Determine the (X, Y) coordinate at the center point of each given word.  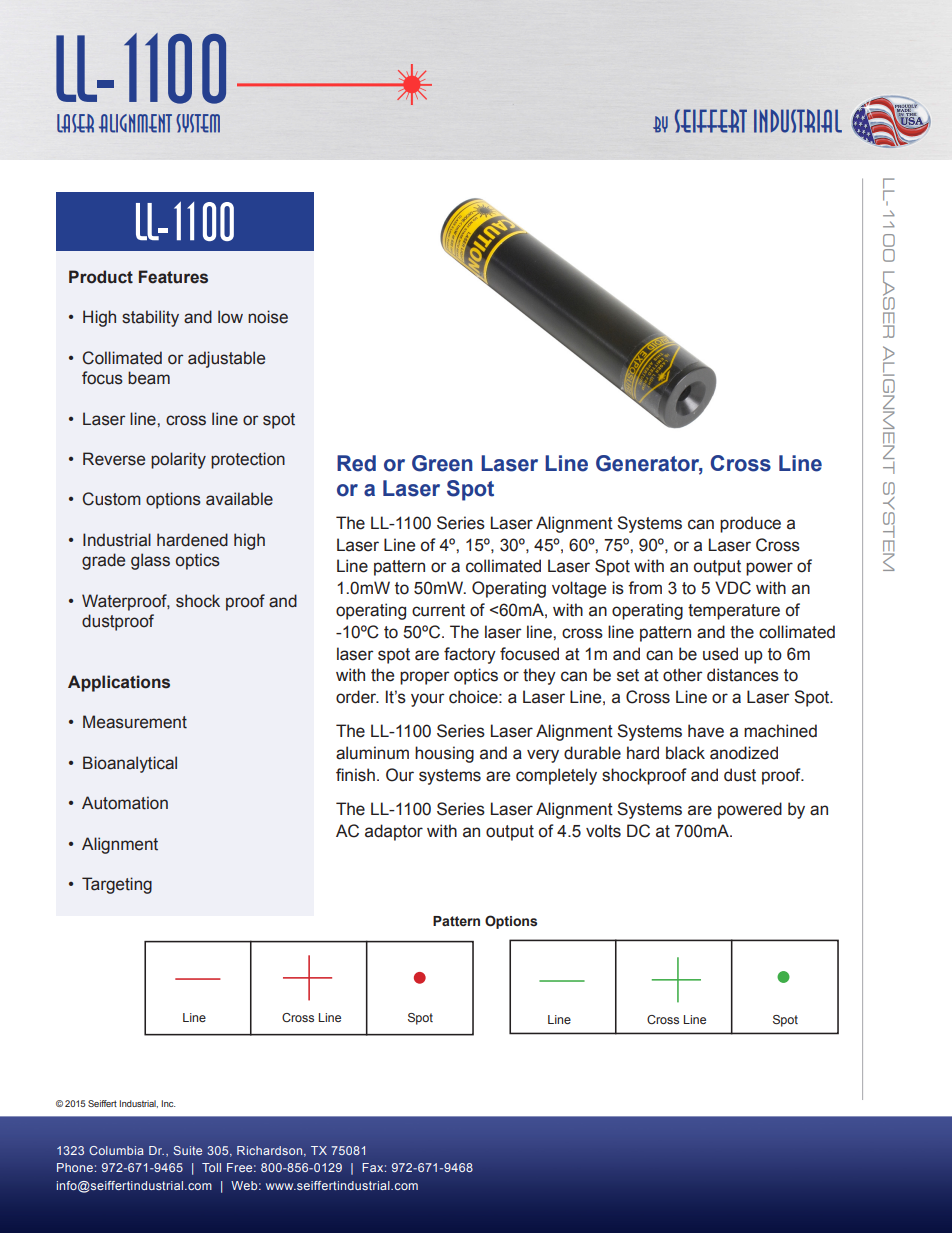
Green (442, 463)
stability (150, 318)
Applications (119, 683)
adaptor (394, 832)
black (685, 753)
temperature (734, 612)
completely (556, 776)
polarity (178, 460)
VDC (733, 588)
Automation (125, 803)
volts (603, 831)
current (438, 610)
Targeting (117, 885)
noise (268, 317)
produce (750, 524)
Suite (187, 1150)
